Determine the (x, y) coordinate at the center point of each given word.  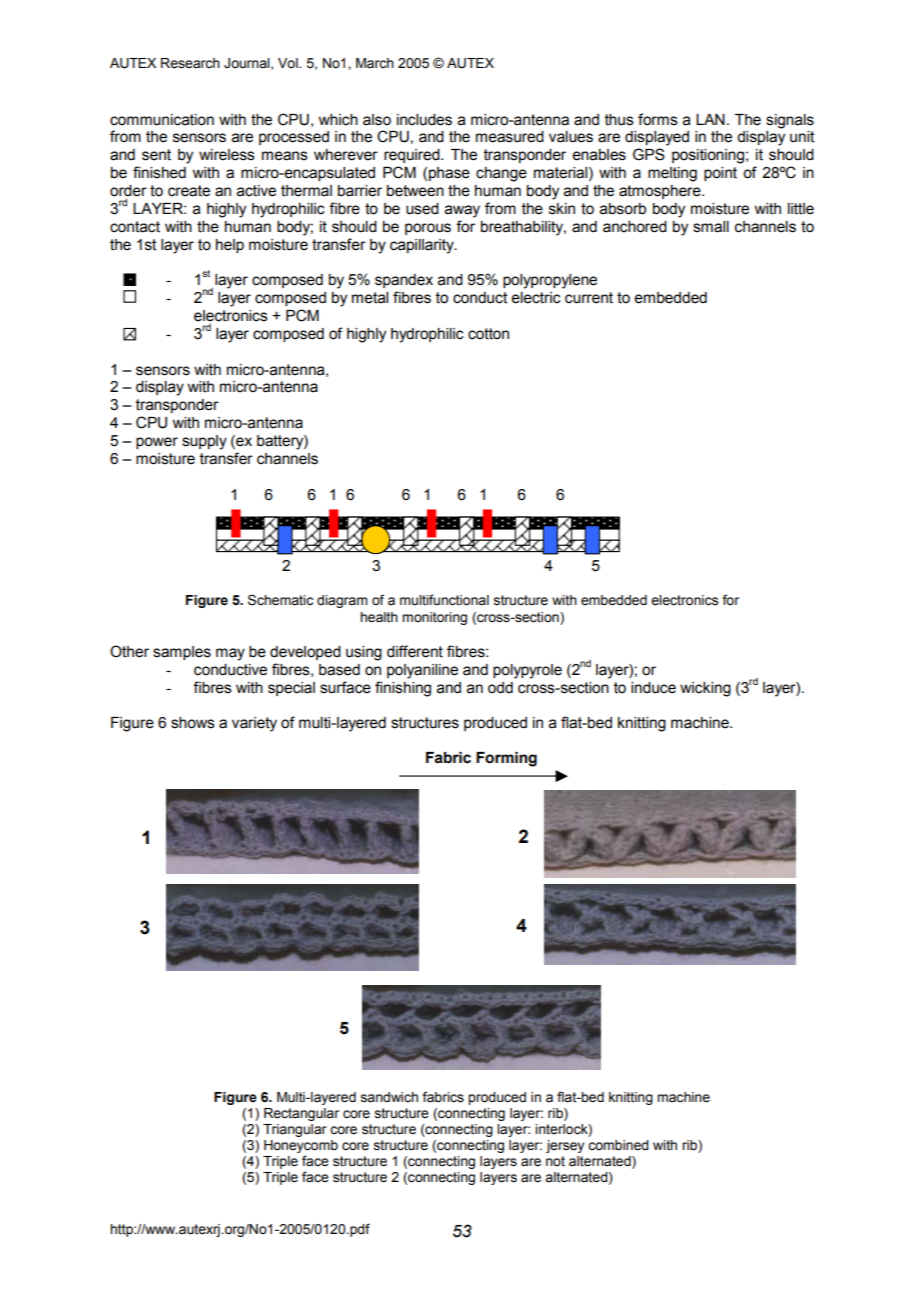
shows (193, 723)
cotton (488, 334)
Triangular (295, 1130)
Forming (506, 759)
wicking (705, 689)
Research (190, 63)
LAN (710, 119)
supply (204, 442)
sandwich (389, 1097)
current (589, 298)
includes (424, 120)
